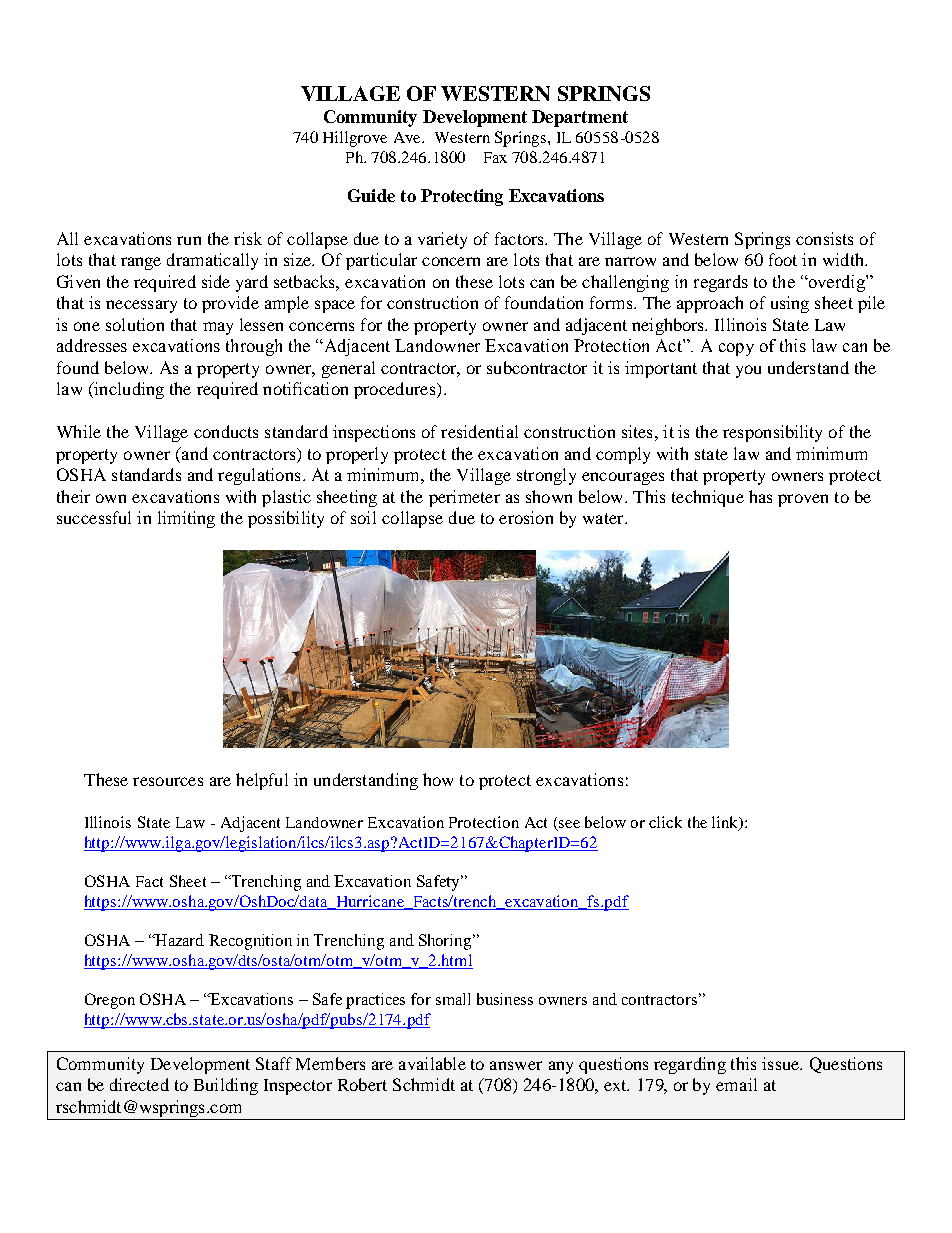 The height and width of the screenshot is (1233, 952). I want to click on available, so click(432, 1063).
